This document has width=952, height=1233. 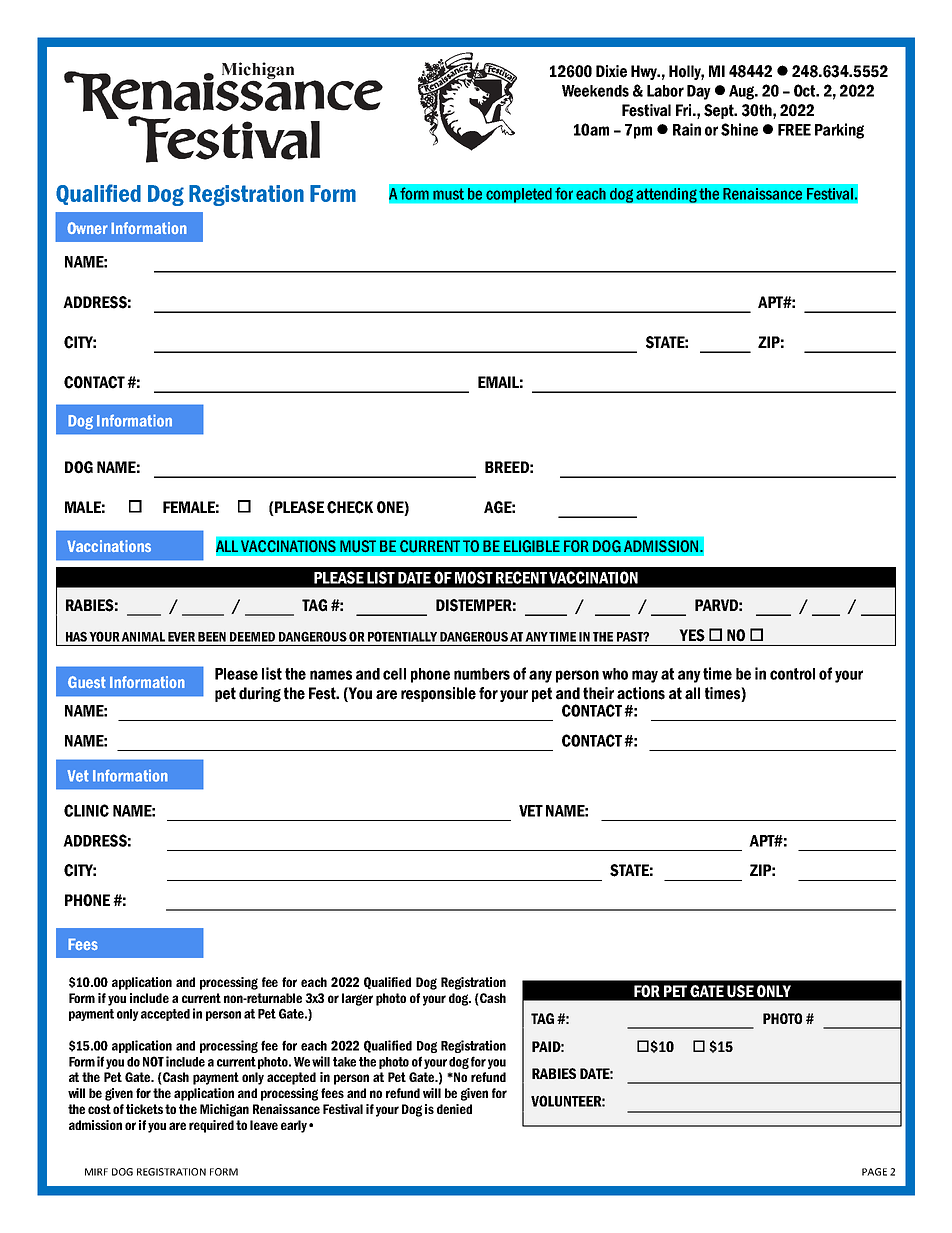 What do you see at coordinates (87, 228) in the document?
I see `Owner` at bounding box center [87, 228].
